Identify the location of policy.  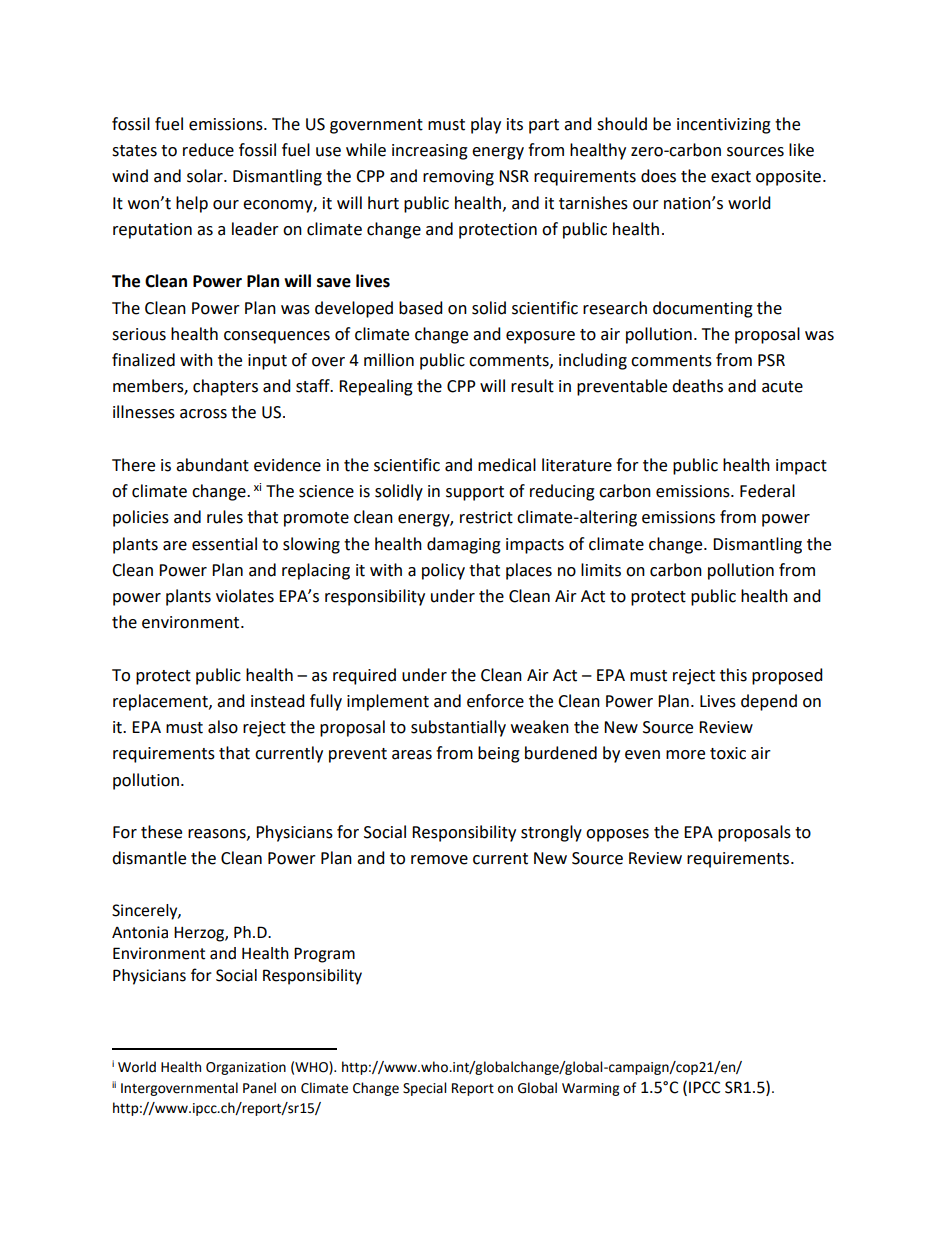
(443, 571).
